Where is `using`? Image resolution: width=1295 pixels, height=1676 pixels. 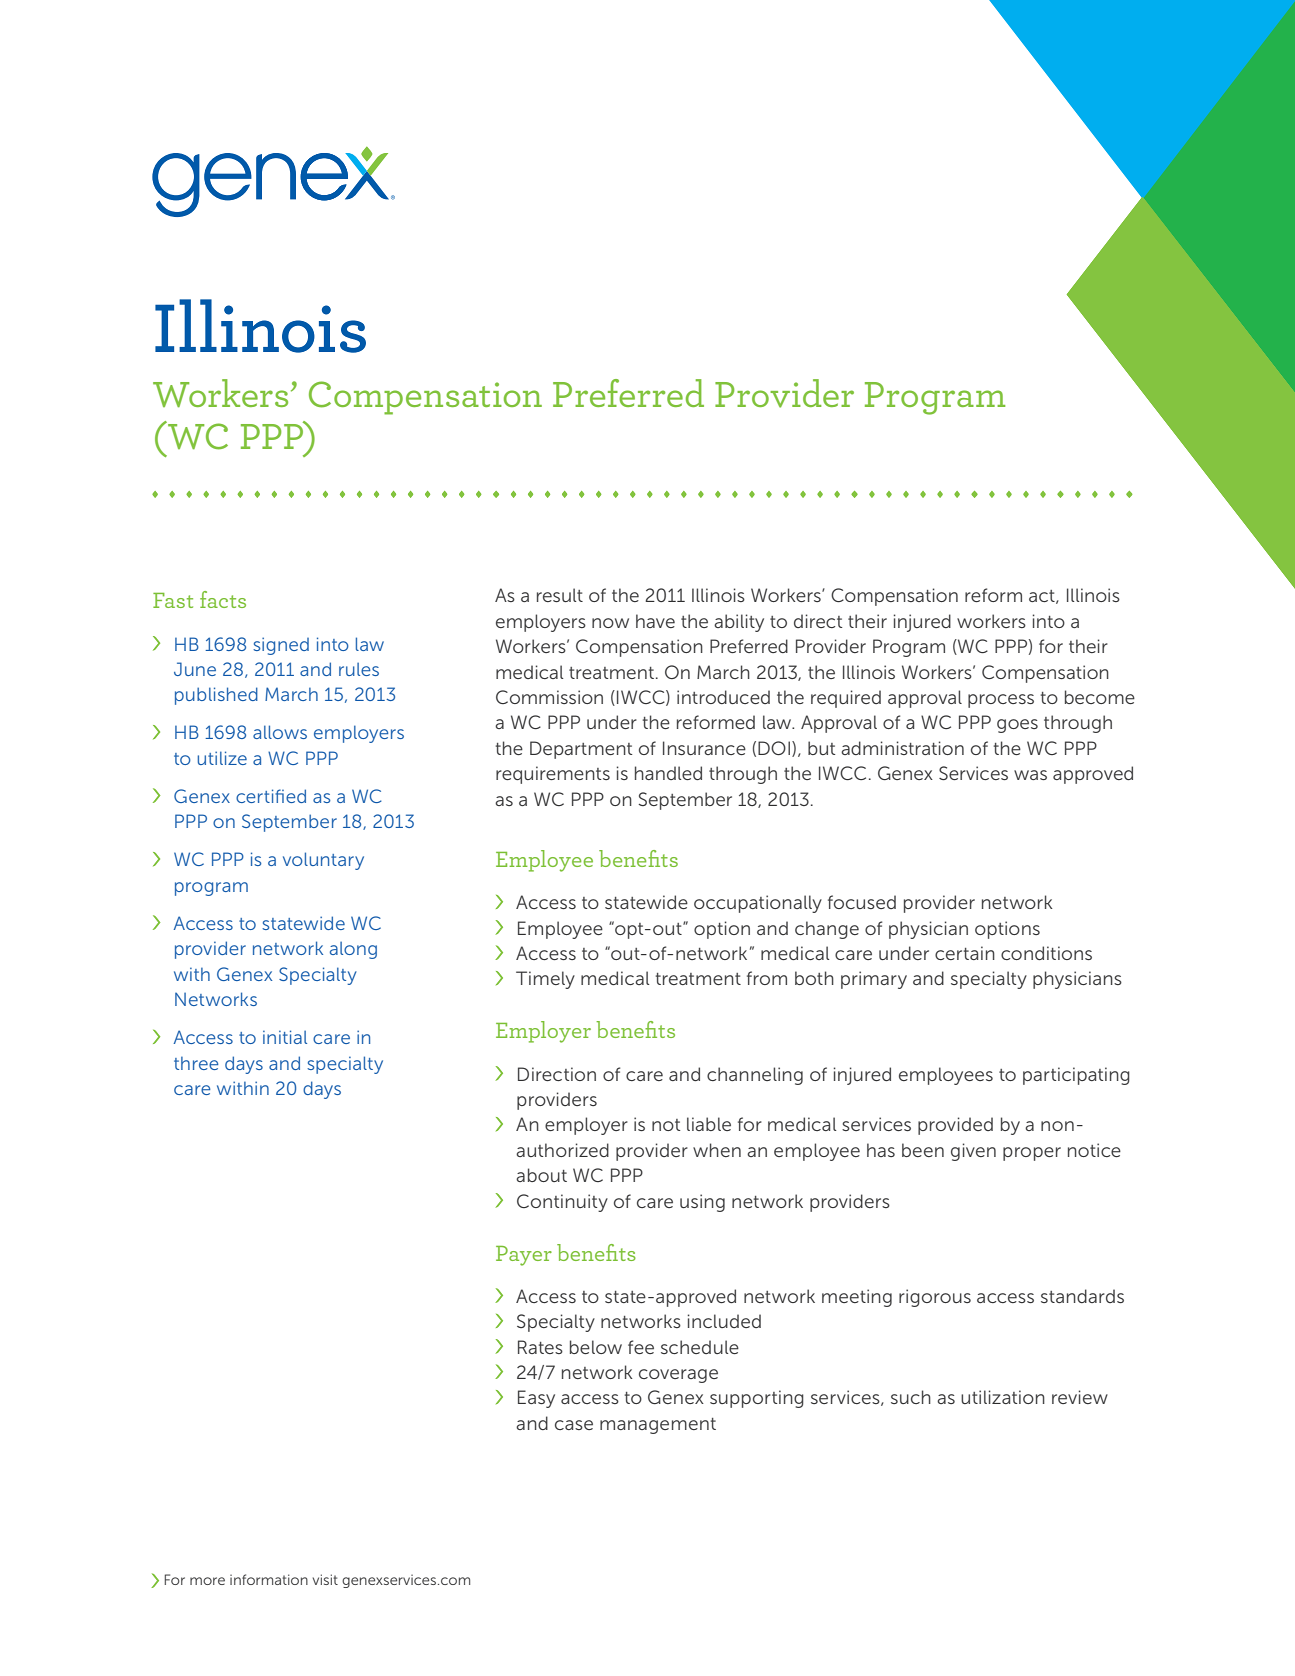
using is located at coordinates (702, 1203).
